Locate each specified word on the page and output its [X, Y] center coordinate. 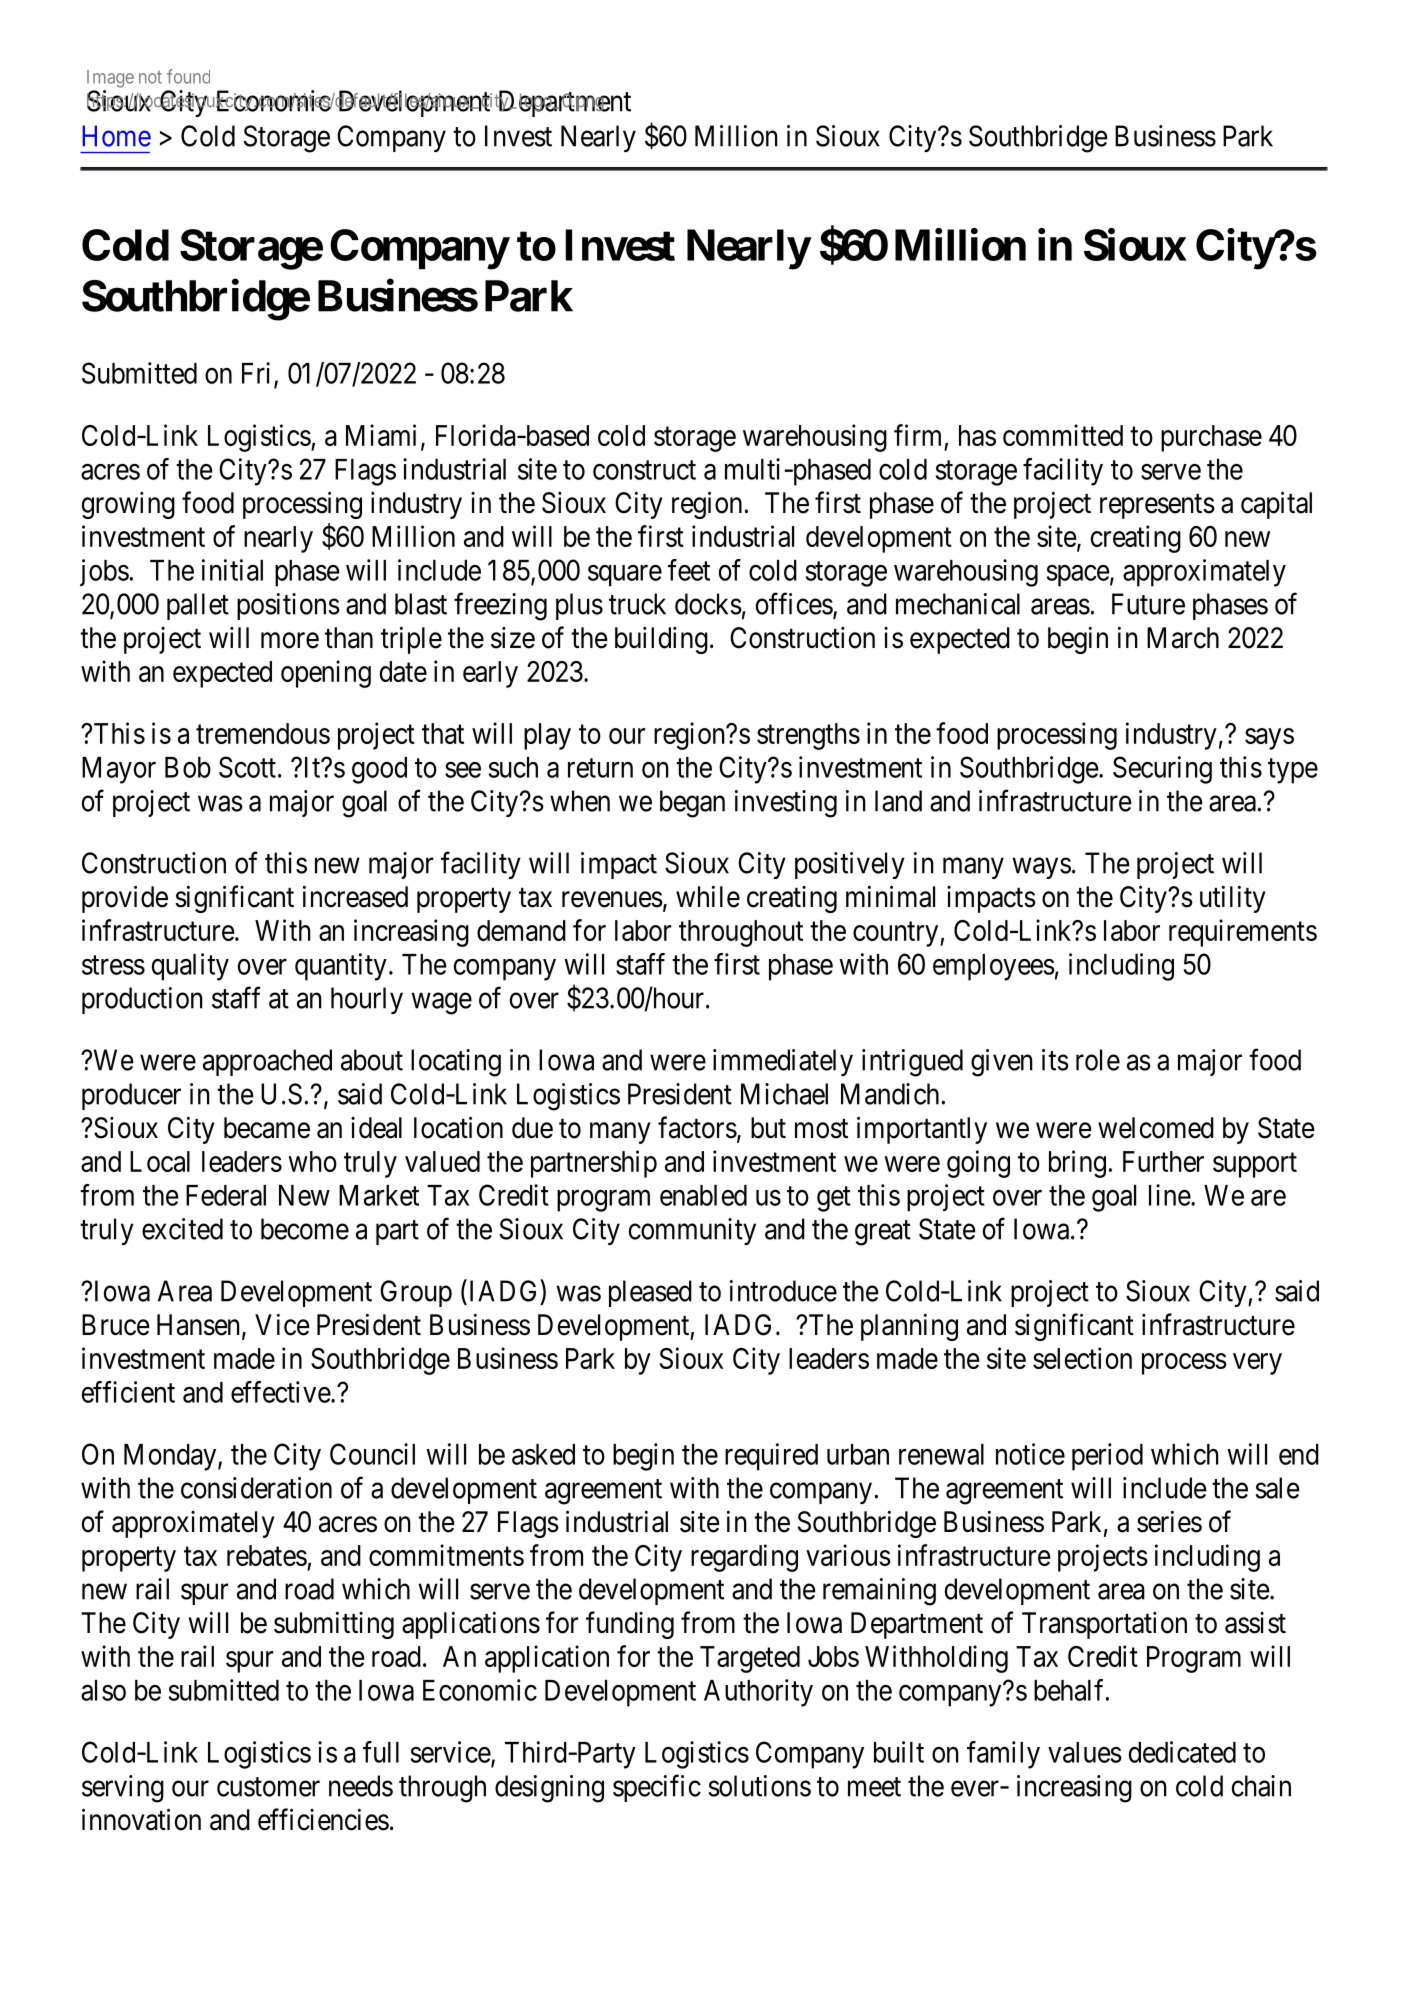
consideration [256, 1488]
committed [1063, 435]
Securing [1162, 770]
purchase [1211, 438]
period [1107, 1457]
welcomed [1156, 1128]
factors [697, 1127]
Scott [247, 767]
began [692, 804]
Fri [258, 374]
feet [689, 570]
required [771, 1457]
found [188, 76]
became [267, 1128]
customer [268, 1787]
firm [917, 435]
